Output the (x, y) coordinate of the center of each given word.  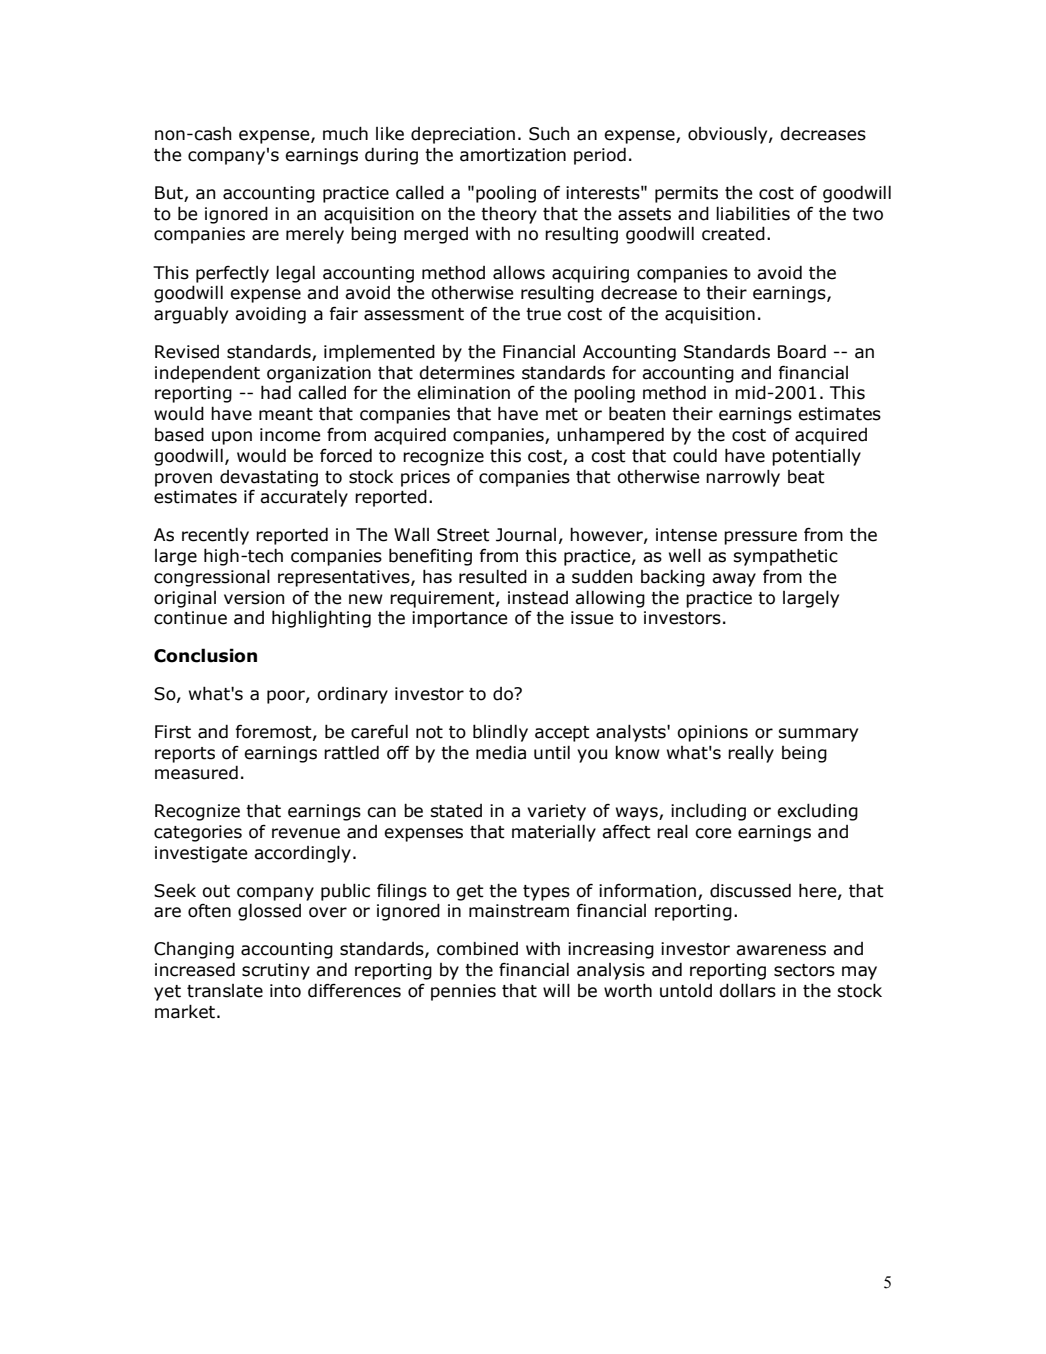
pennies (463, 992)
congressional (212, 578)
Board (802, 351)
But (170, 194)
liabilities (753, 213)
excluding (817, 812)
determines (467, 372)
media (501, 752)
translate (225, 991)
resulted (493, 576)
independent (207, 374)
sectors (804, 970)
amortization (513, 155)
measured (196, 772)
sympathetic (785, 557)
